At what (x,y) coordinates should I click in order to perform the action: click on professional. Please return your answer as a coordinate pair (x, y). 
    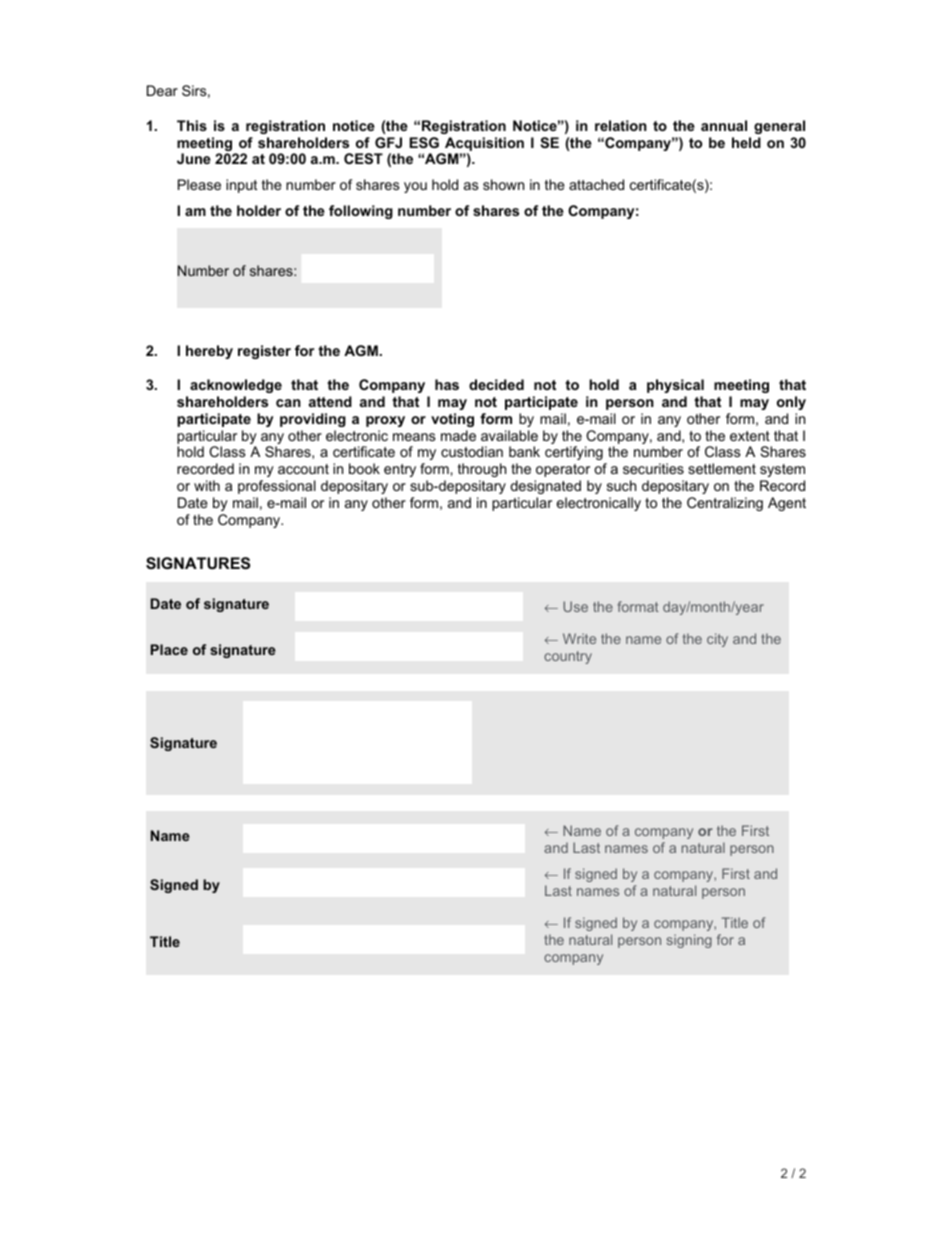
    Looking at the image, I should click on (277, 487).
